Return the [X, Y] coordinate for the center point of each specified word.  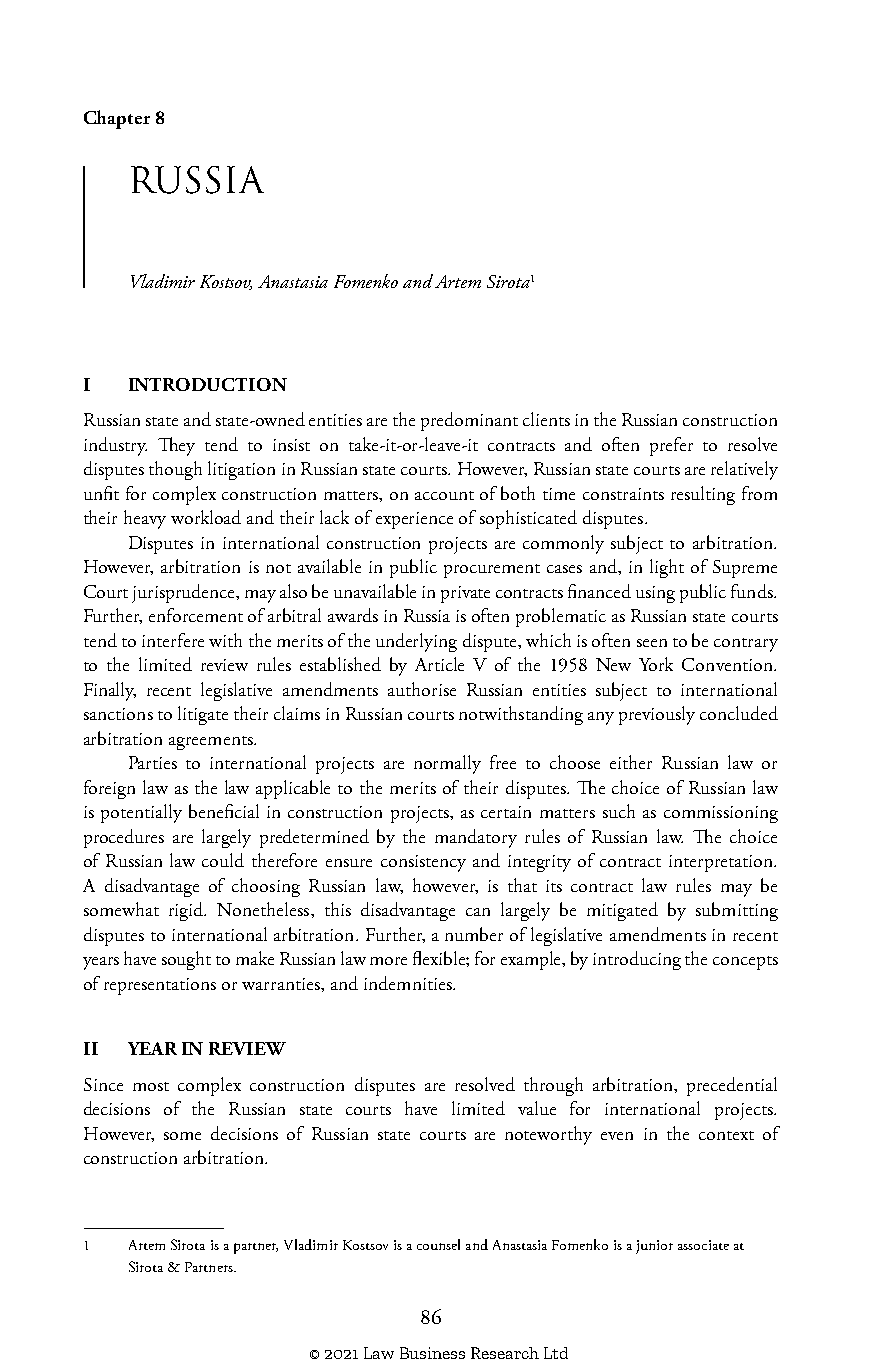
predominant [469, 421]
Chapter [117, 119]
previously [657, 715]
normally [447, 764]
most [151, 1086]
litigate [203, 715]
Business [432, 1353]
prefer [671, 446]
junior [654, 1247]
